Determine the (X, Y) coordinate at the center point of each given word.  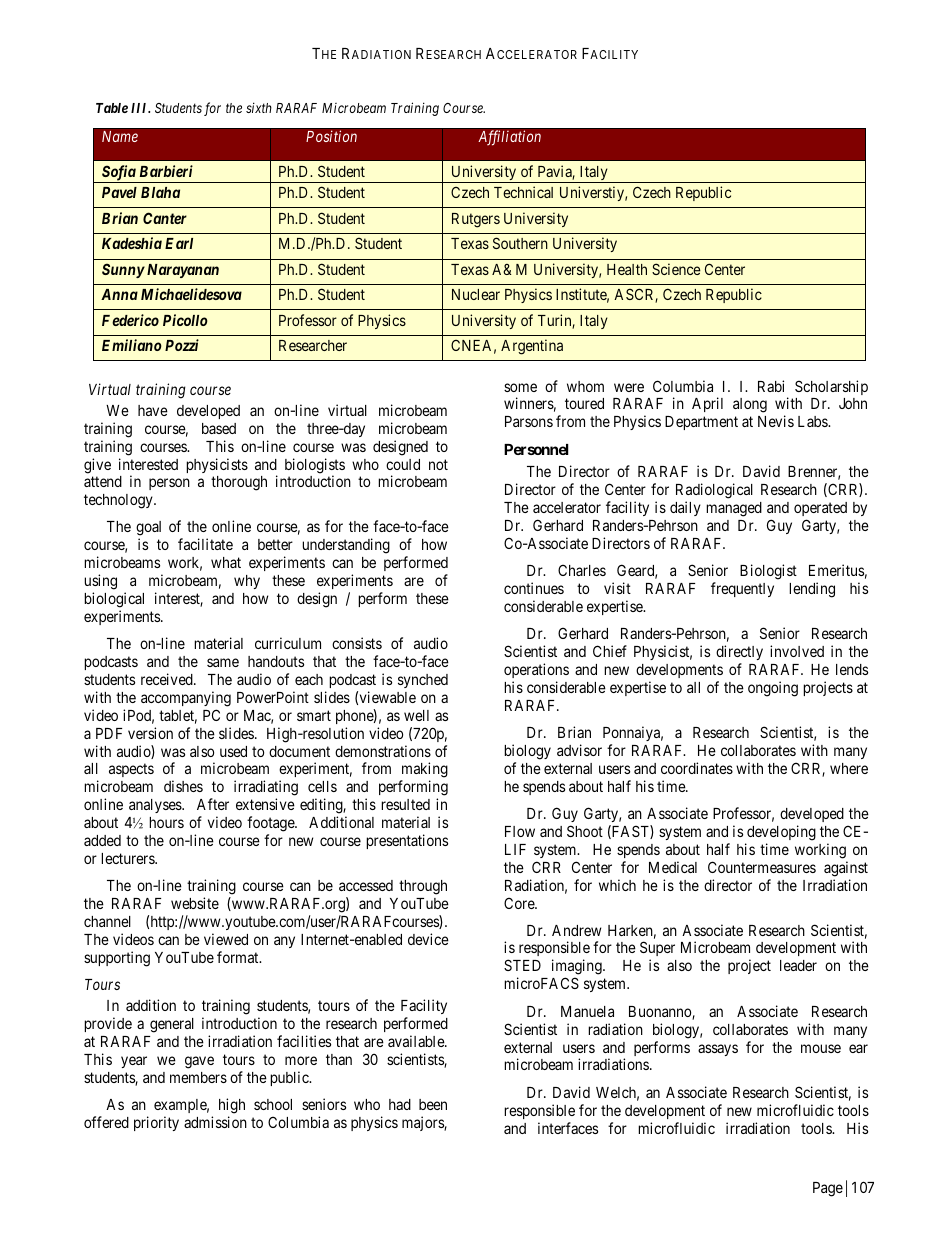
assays (718, 1050)
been (433, 1104)
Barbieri (166, 171)
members (198, 1077)
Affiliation (509, 138)
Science (676, 269)
